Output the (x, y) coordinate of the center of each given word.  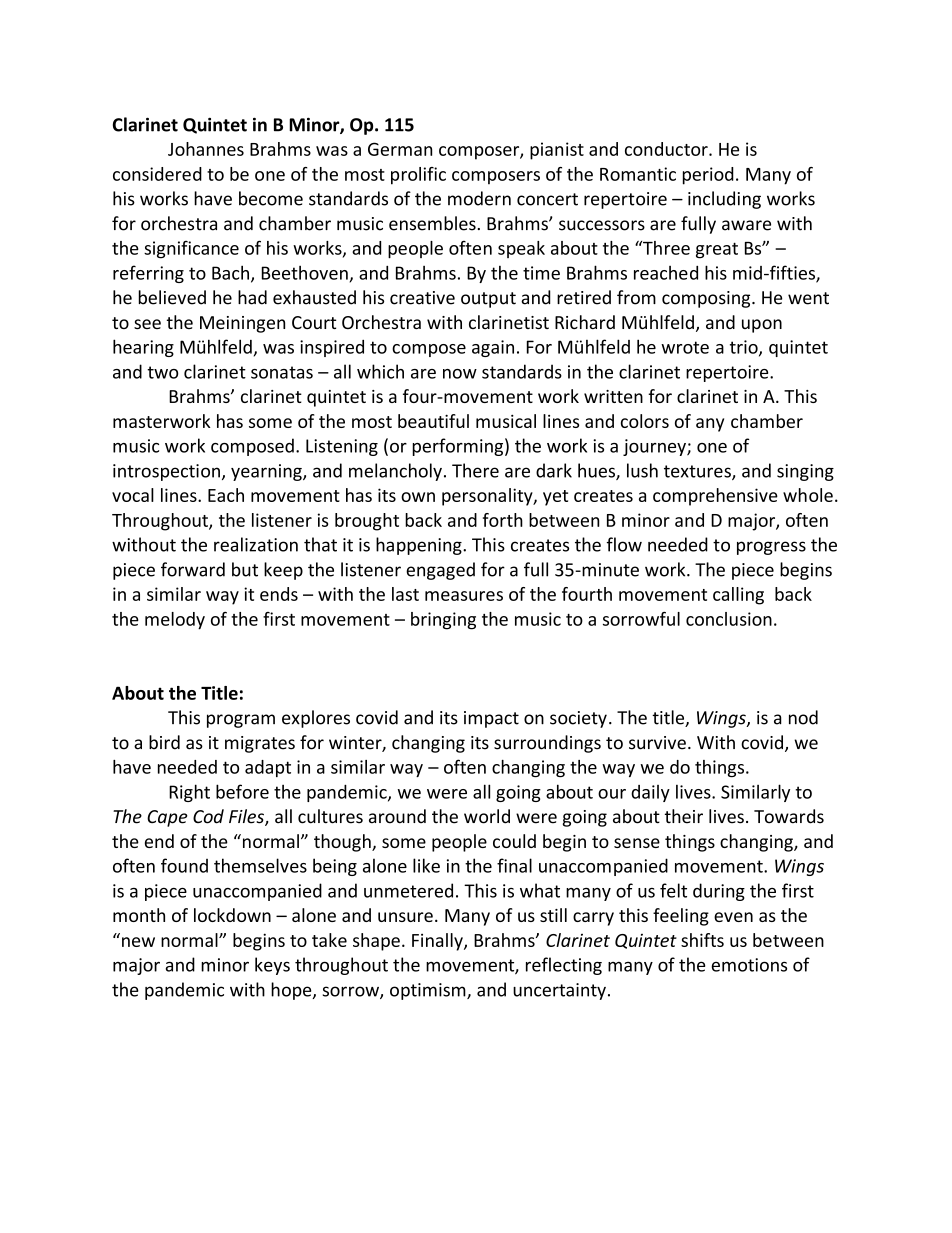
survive (657, 743)
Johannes (206, 149)
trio (745, 348)
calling (738, 596)
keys (272, 966)
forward (193, 569)
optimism (429, 991)
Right (189, 793)
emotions (749, 965)
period (708, 176)
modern (479, 198)
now (460, 374)
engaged (440, 571)
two (162, 372)
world (487, 816)
